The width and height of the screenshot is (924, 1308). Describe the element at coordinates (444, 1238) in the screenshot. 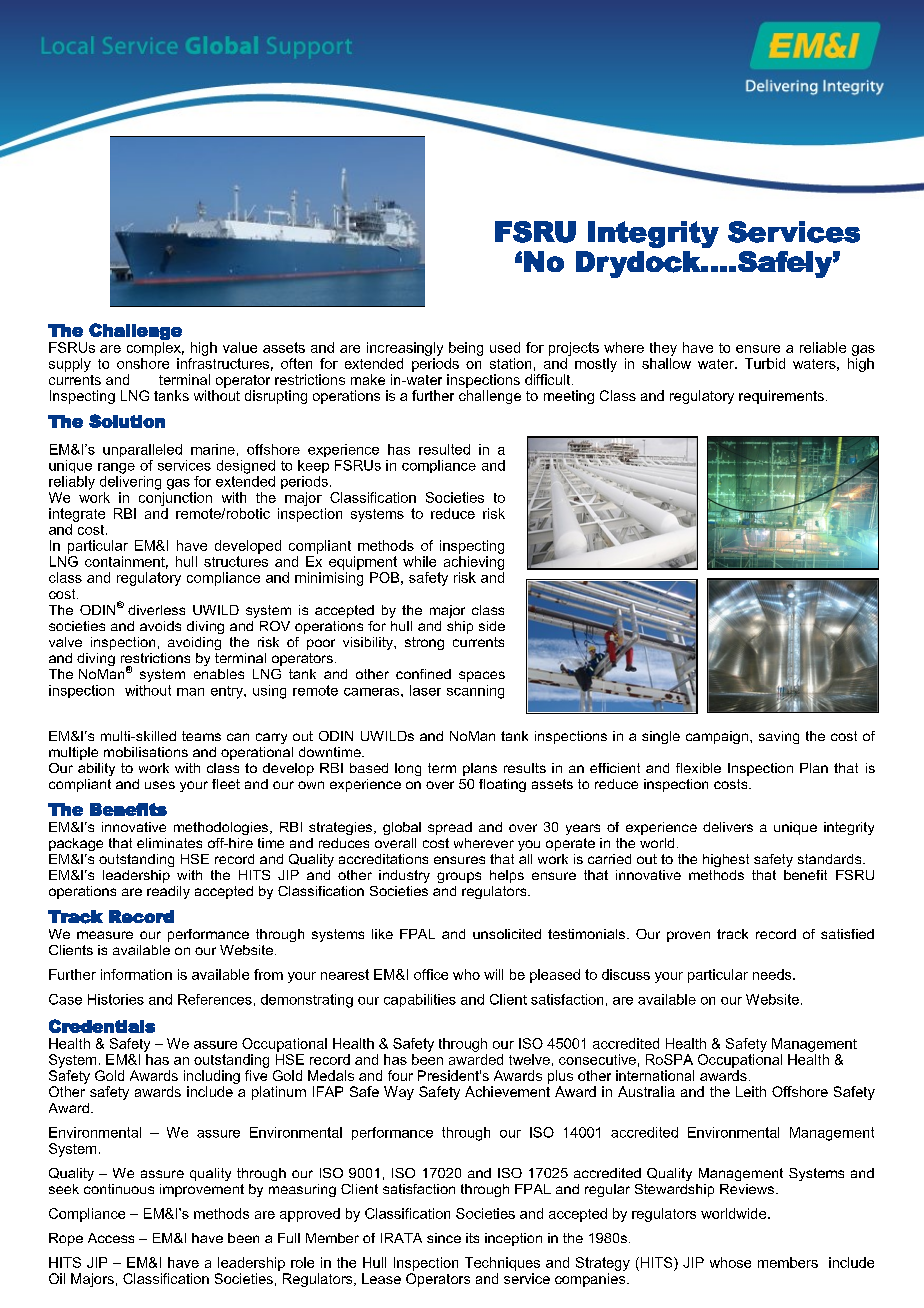

I see `since` at that location.
